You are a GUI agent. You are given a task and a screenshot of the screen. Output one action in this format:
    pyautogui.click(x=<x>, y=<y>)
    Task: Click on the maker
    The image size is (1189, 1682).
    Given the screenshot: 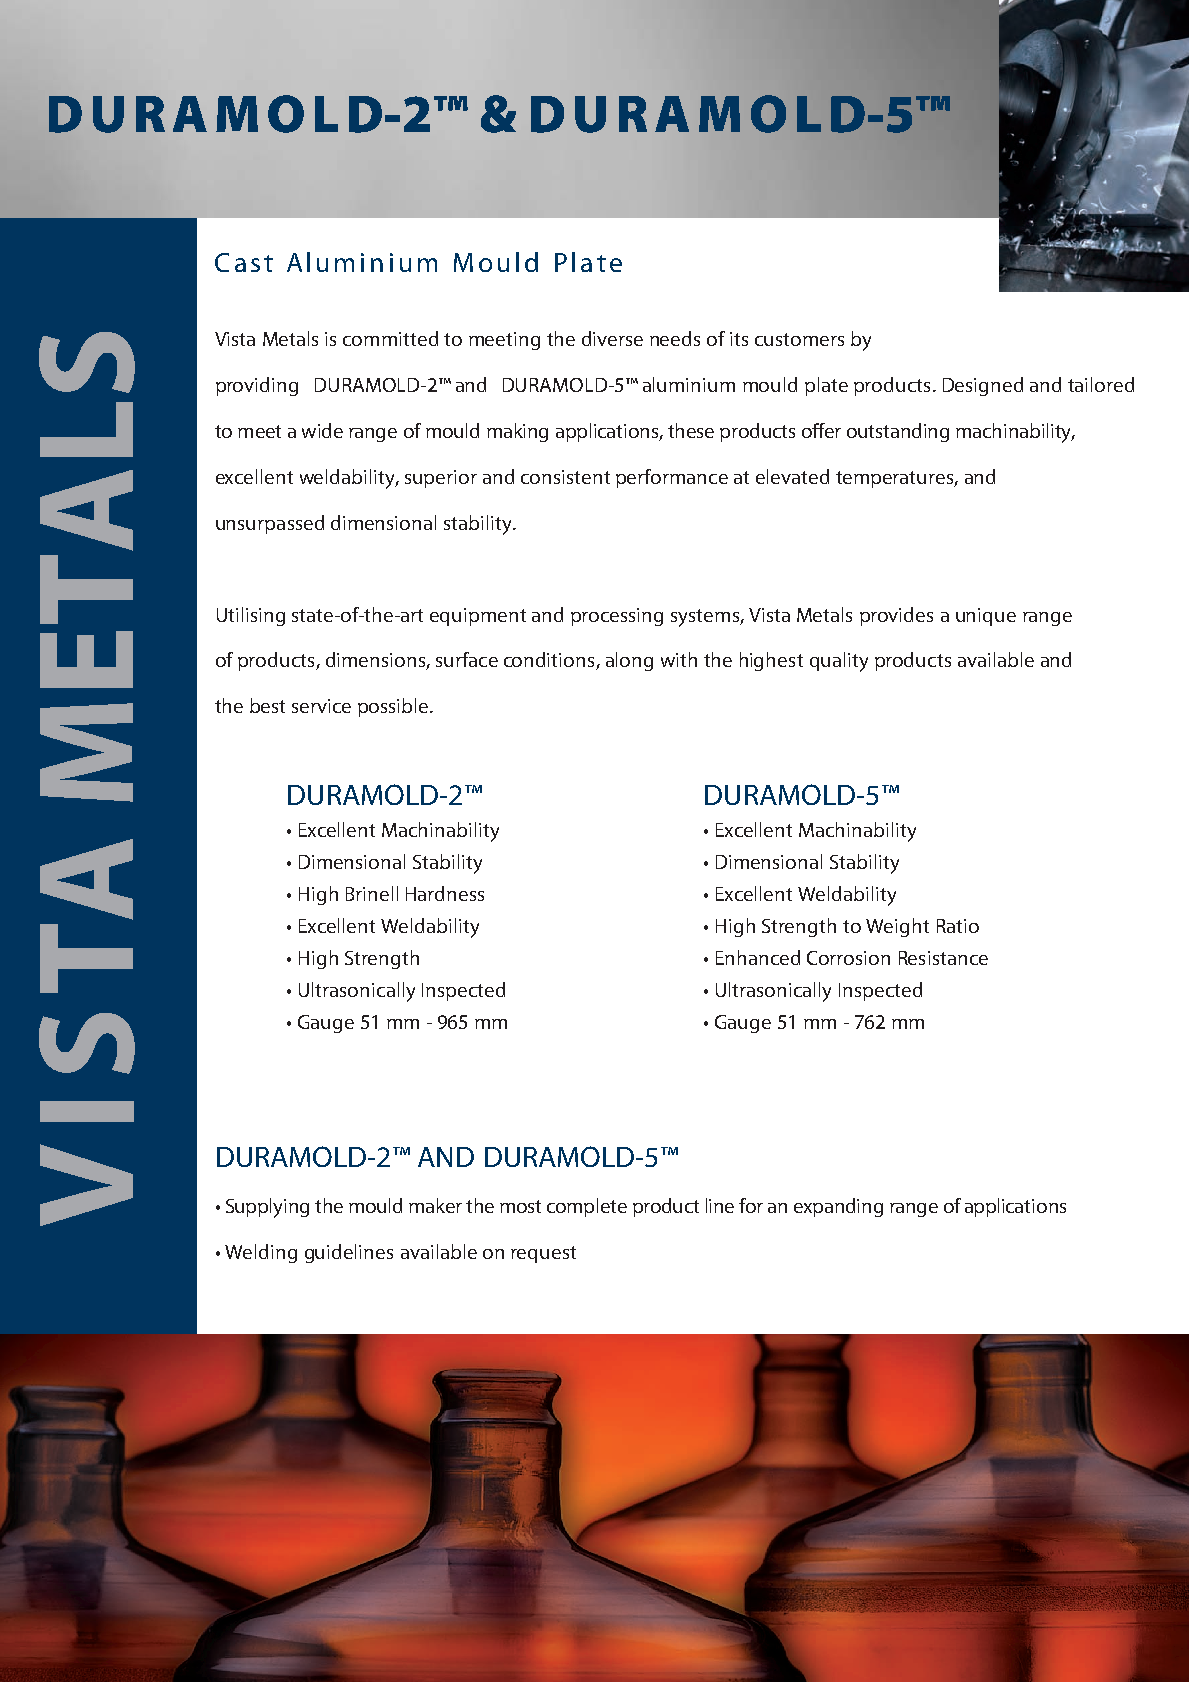 What is the action you would take?
    pyautogui.click(x=435, y=1205)
